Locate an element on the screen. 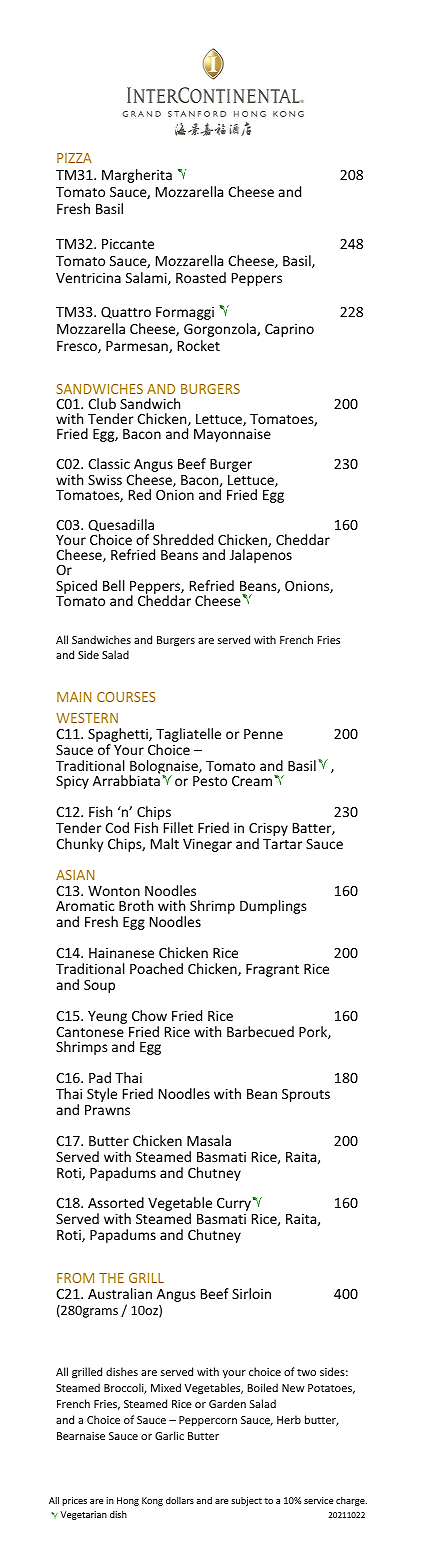 This screenshot has width=426, height=1568. Tartar is located at coordinates (283, 844).
